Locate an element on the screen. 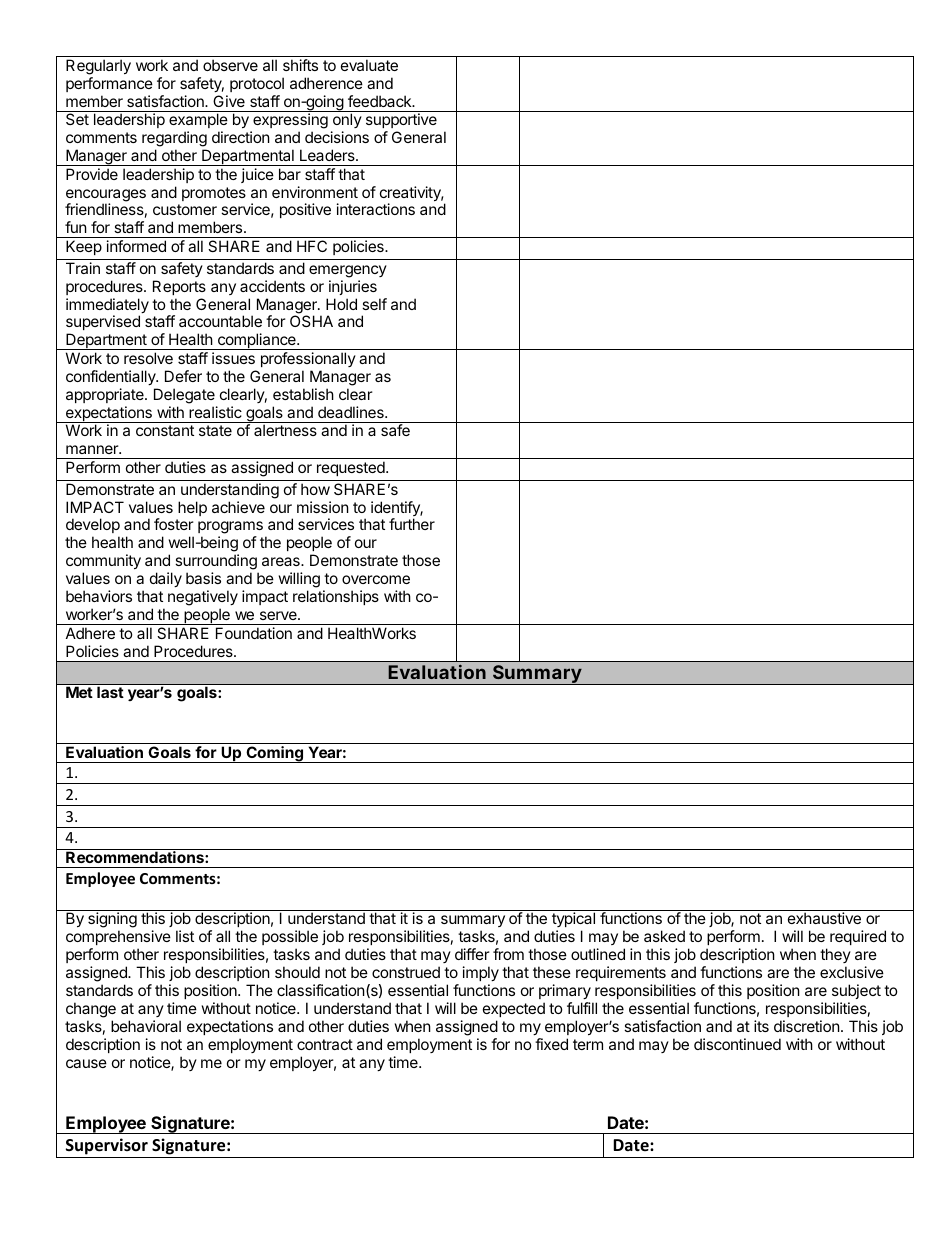 The image size is (952, 1233). comprehensive is located at coordinates (118, 939).
